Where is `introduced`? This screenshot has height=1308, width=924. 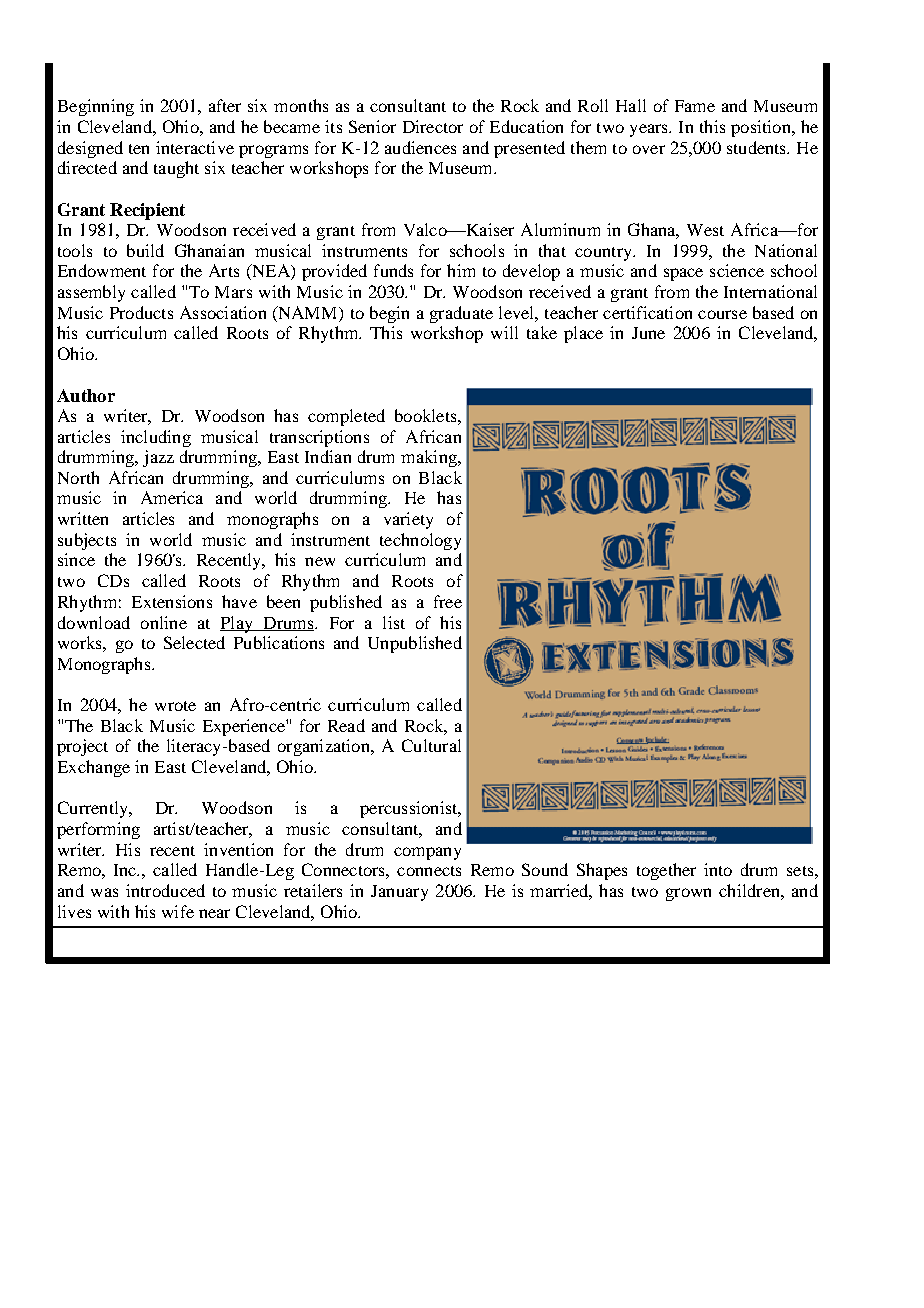
introduced is located at coordinates (165, 890).
